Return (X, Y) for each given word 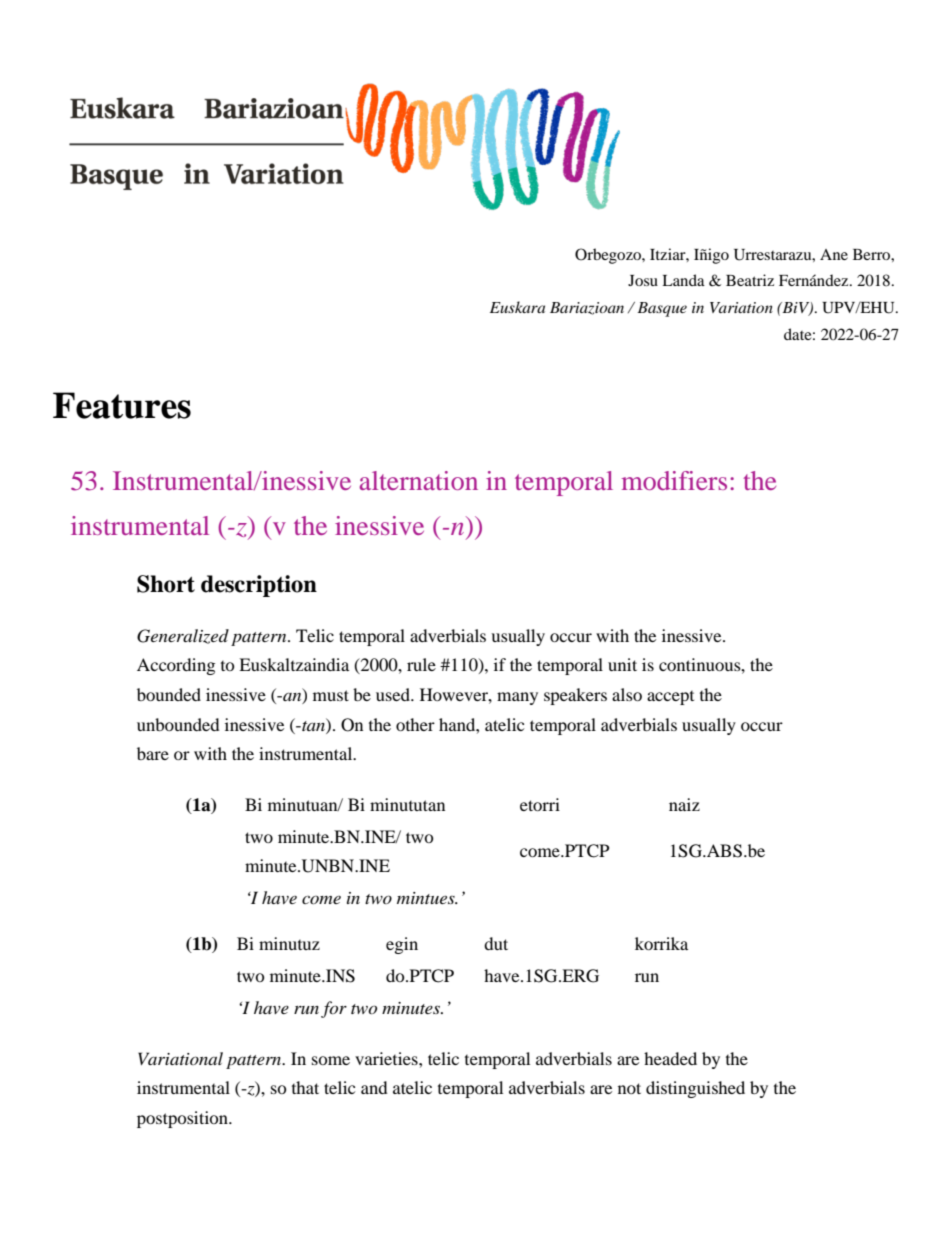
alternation (419, 480)
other (415, 724)
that (305, 1087)
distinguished (695, 1089)
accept (670, 698)
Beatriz (750, 280)
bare (153, 753)
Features (122, 405)
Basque (662, 309)
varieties (387, 1058)
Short (166, 584)
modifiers (674, 480)
